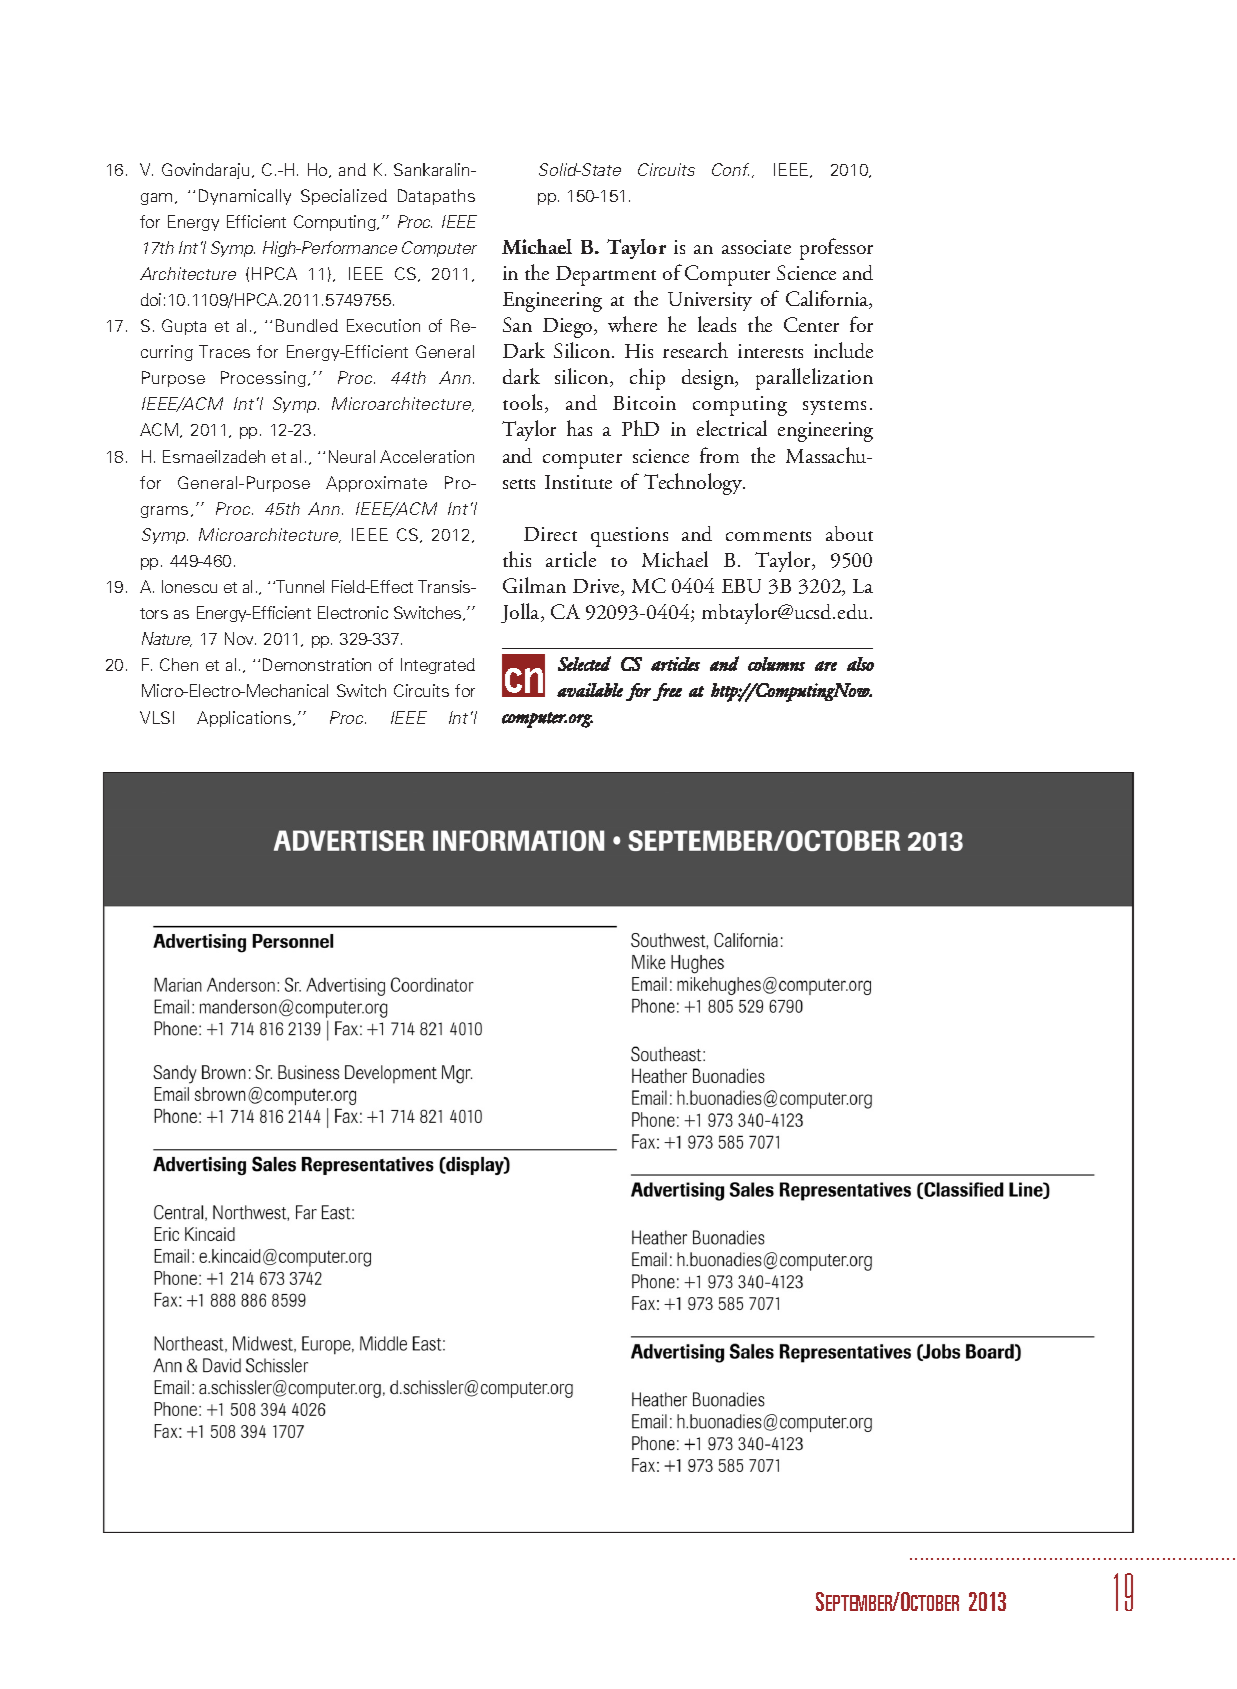 The image size is (1237, 1689). Describe the element at coordinates (732, 428) in the document. I see `electrical` at that location.
